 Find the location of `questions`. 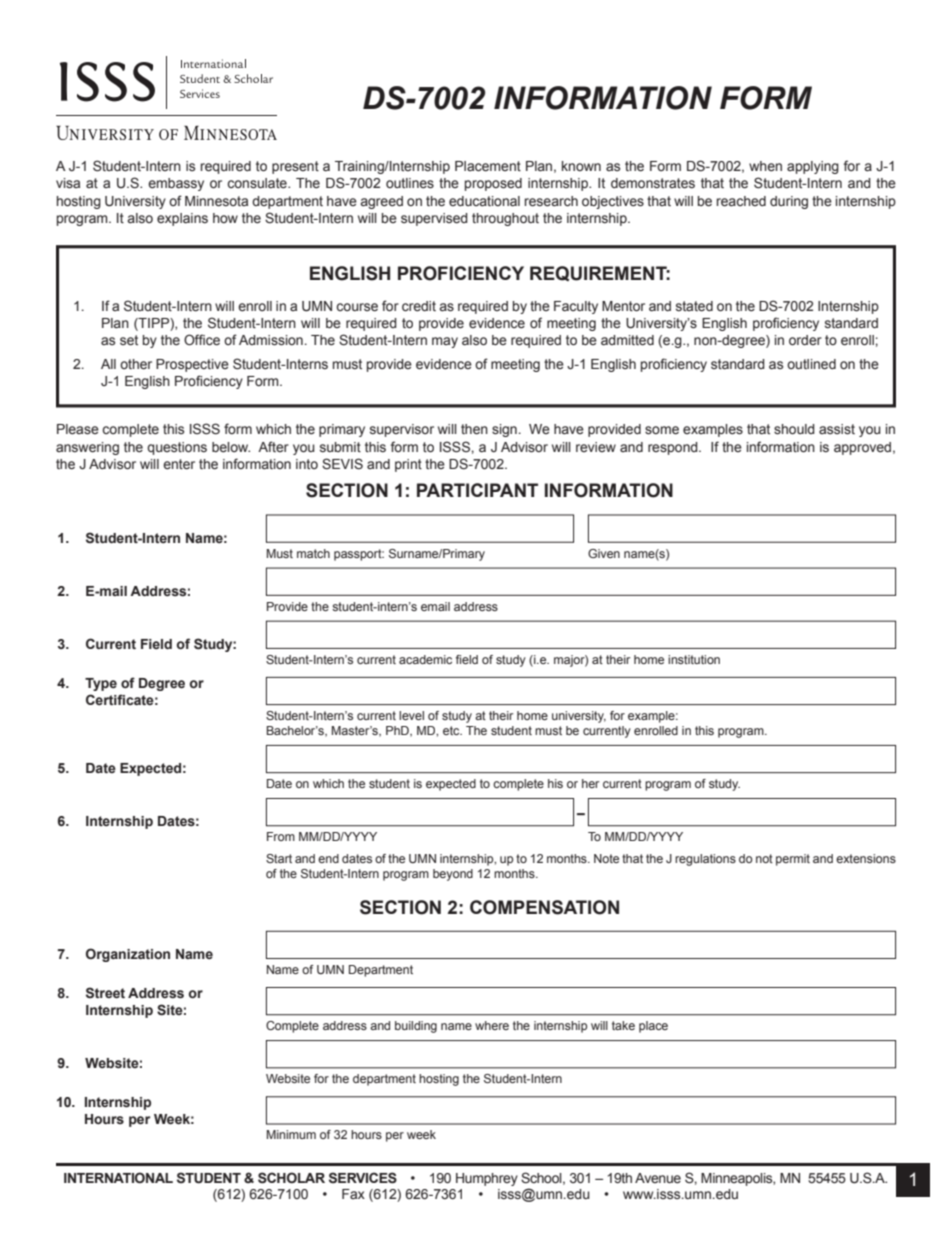

questions is located at coordinates (177, 448).
